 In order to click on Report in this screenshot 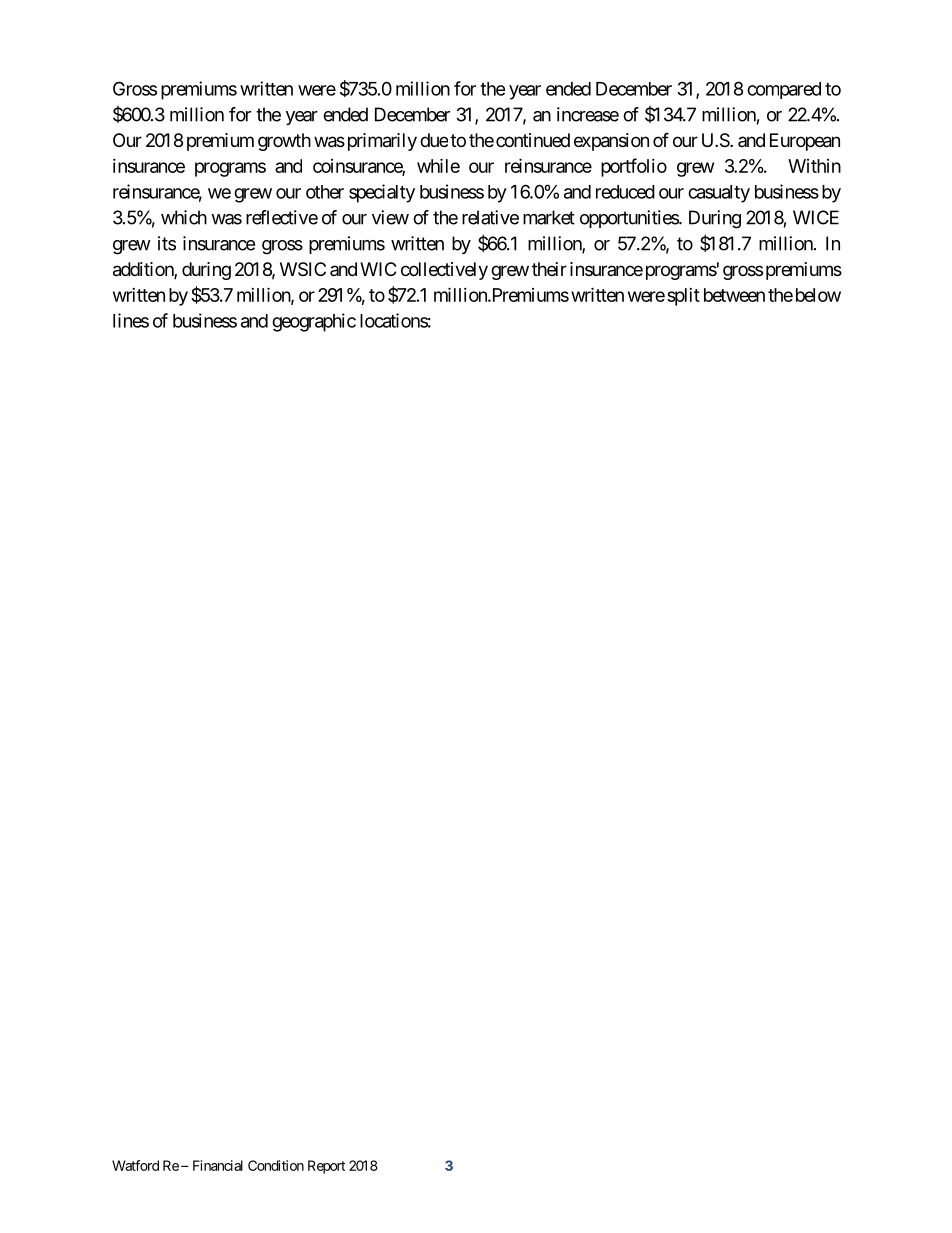, I will do `click(326, 1167)`.
